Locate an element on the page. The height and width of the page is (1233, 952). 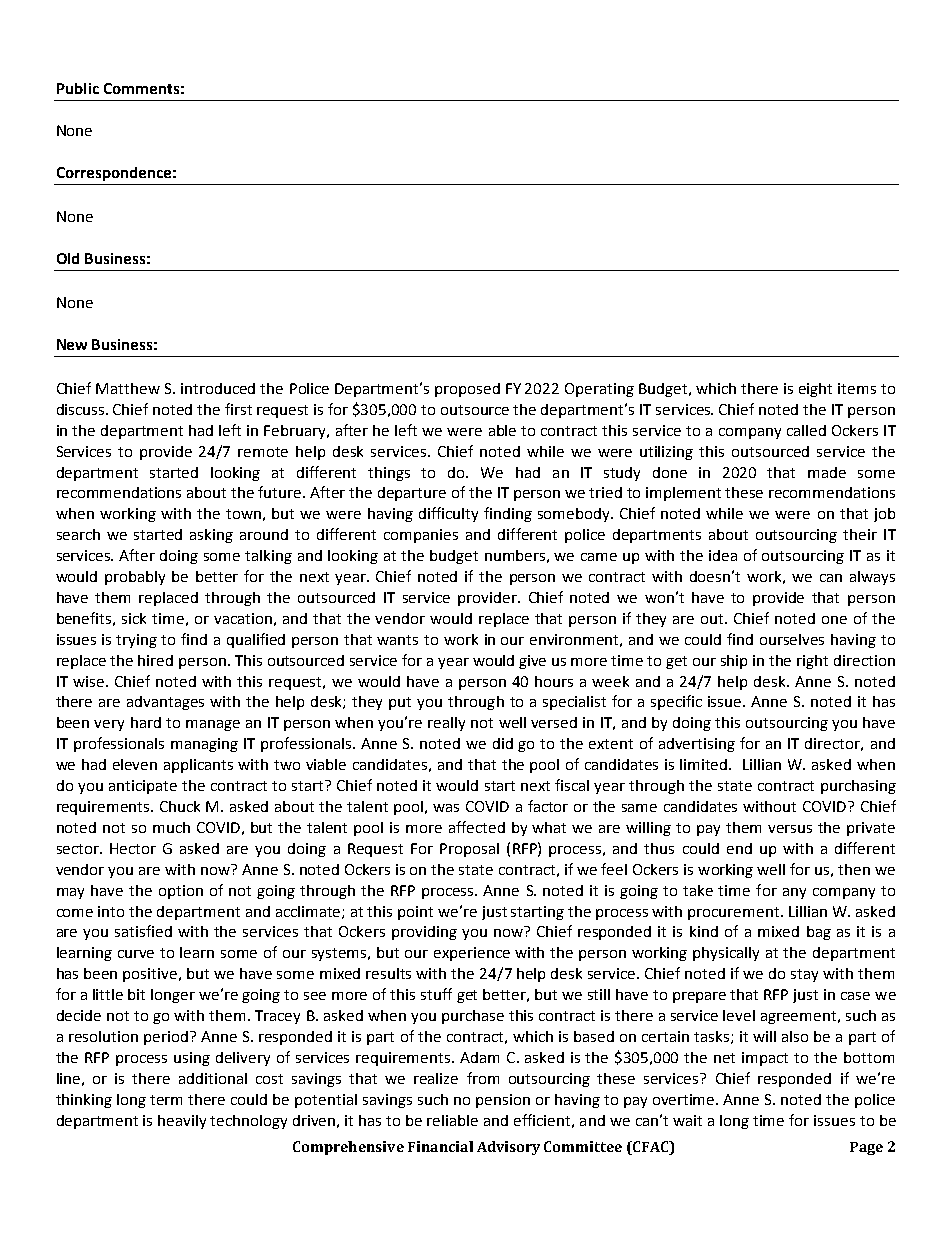
option is located at coordinates (181, 892).
